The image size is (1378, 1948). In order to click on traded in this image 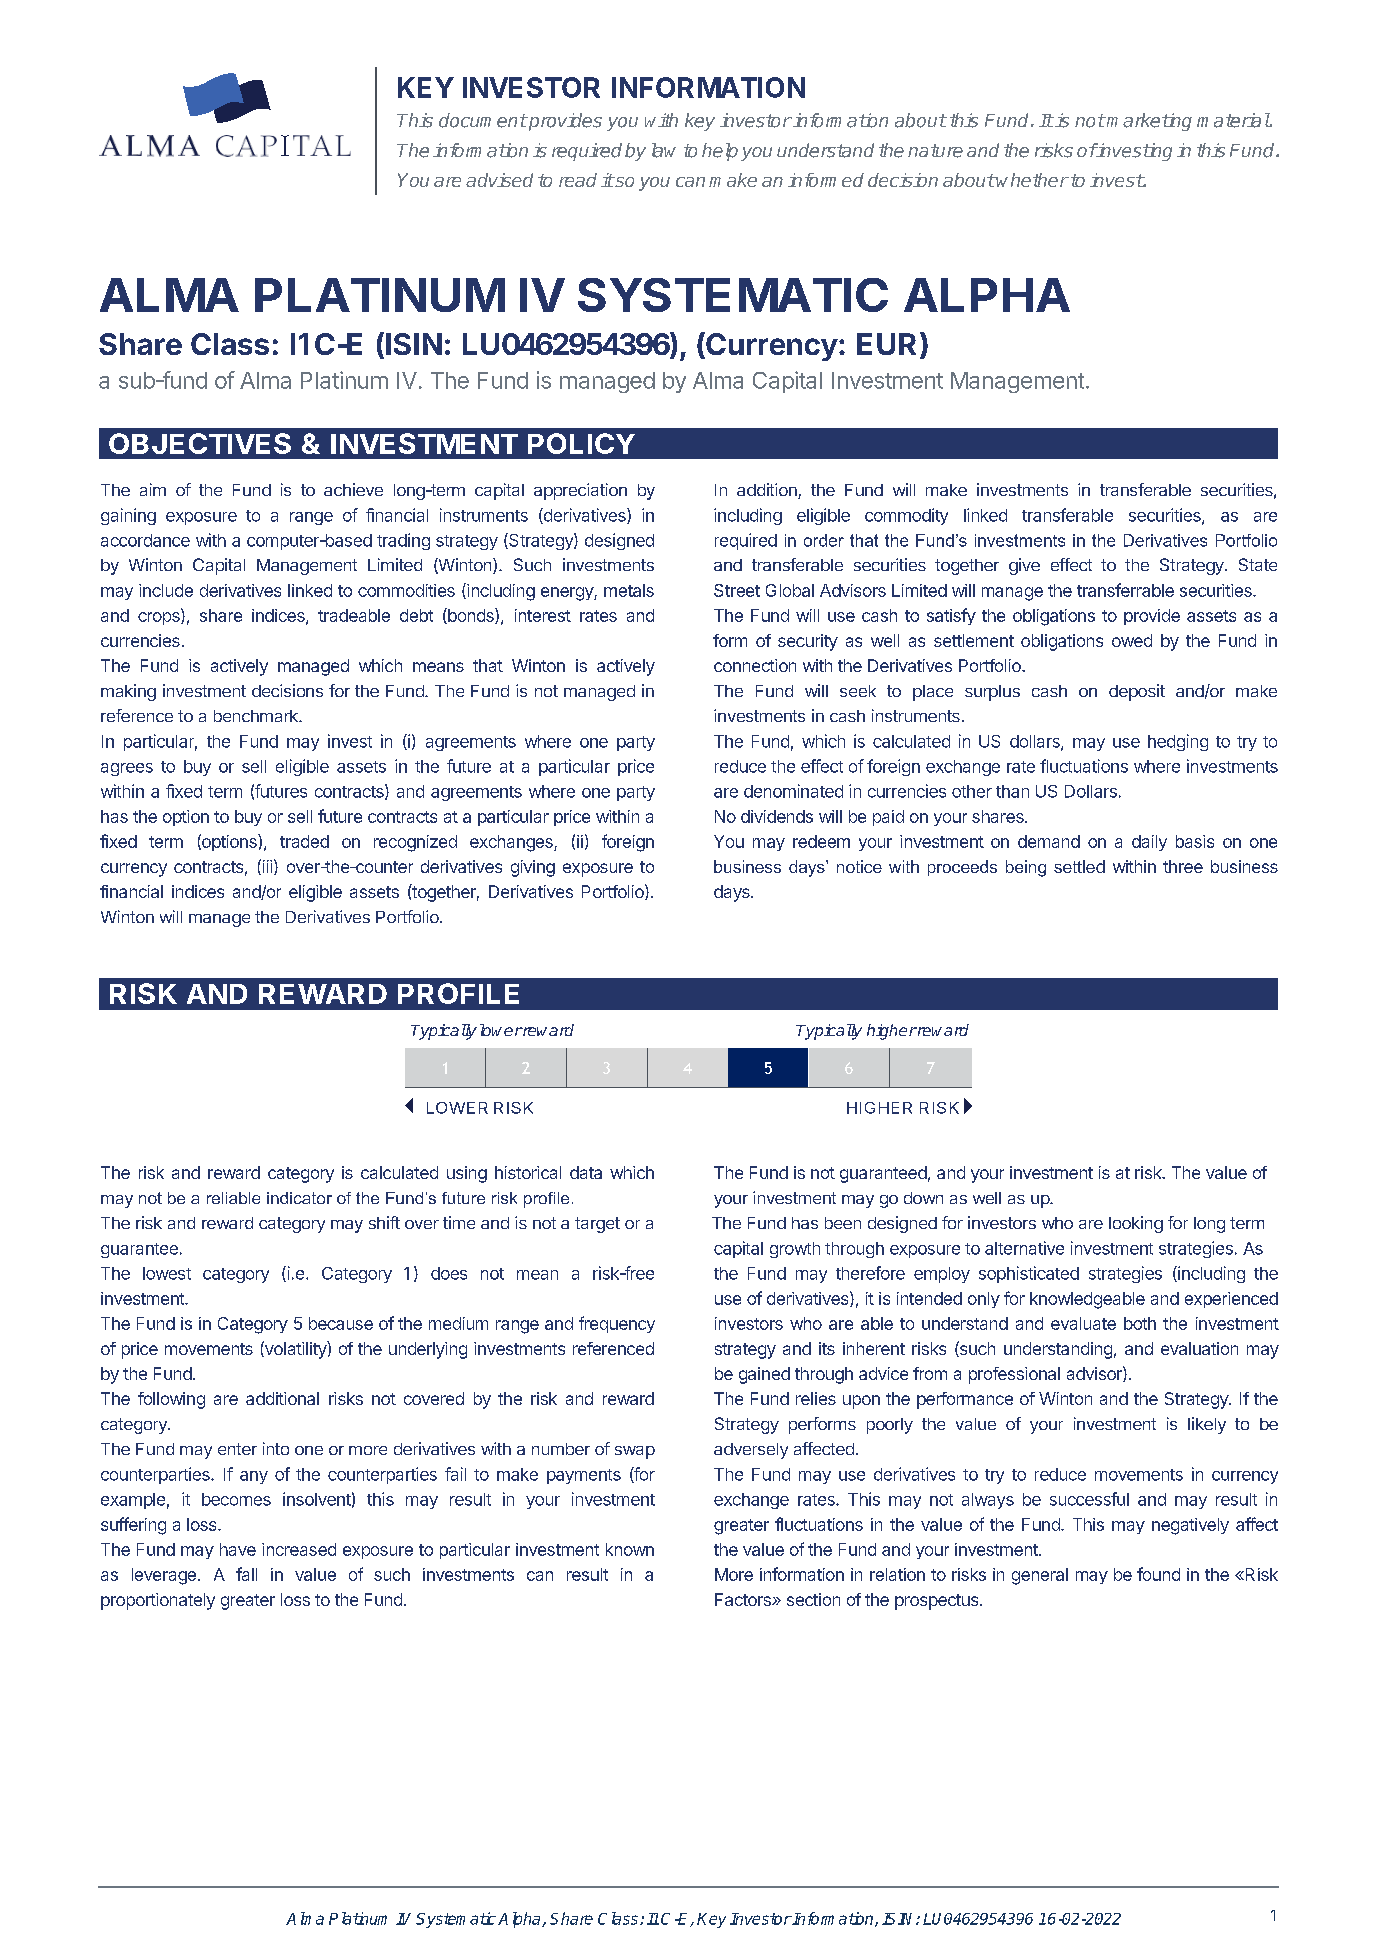, I will do `click(304, 841)`.
